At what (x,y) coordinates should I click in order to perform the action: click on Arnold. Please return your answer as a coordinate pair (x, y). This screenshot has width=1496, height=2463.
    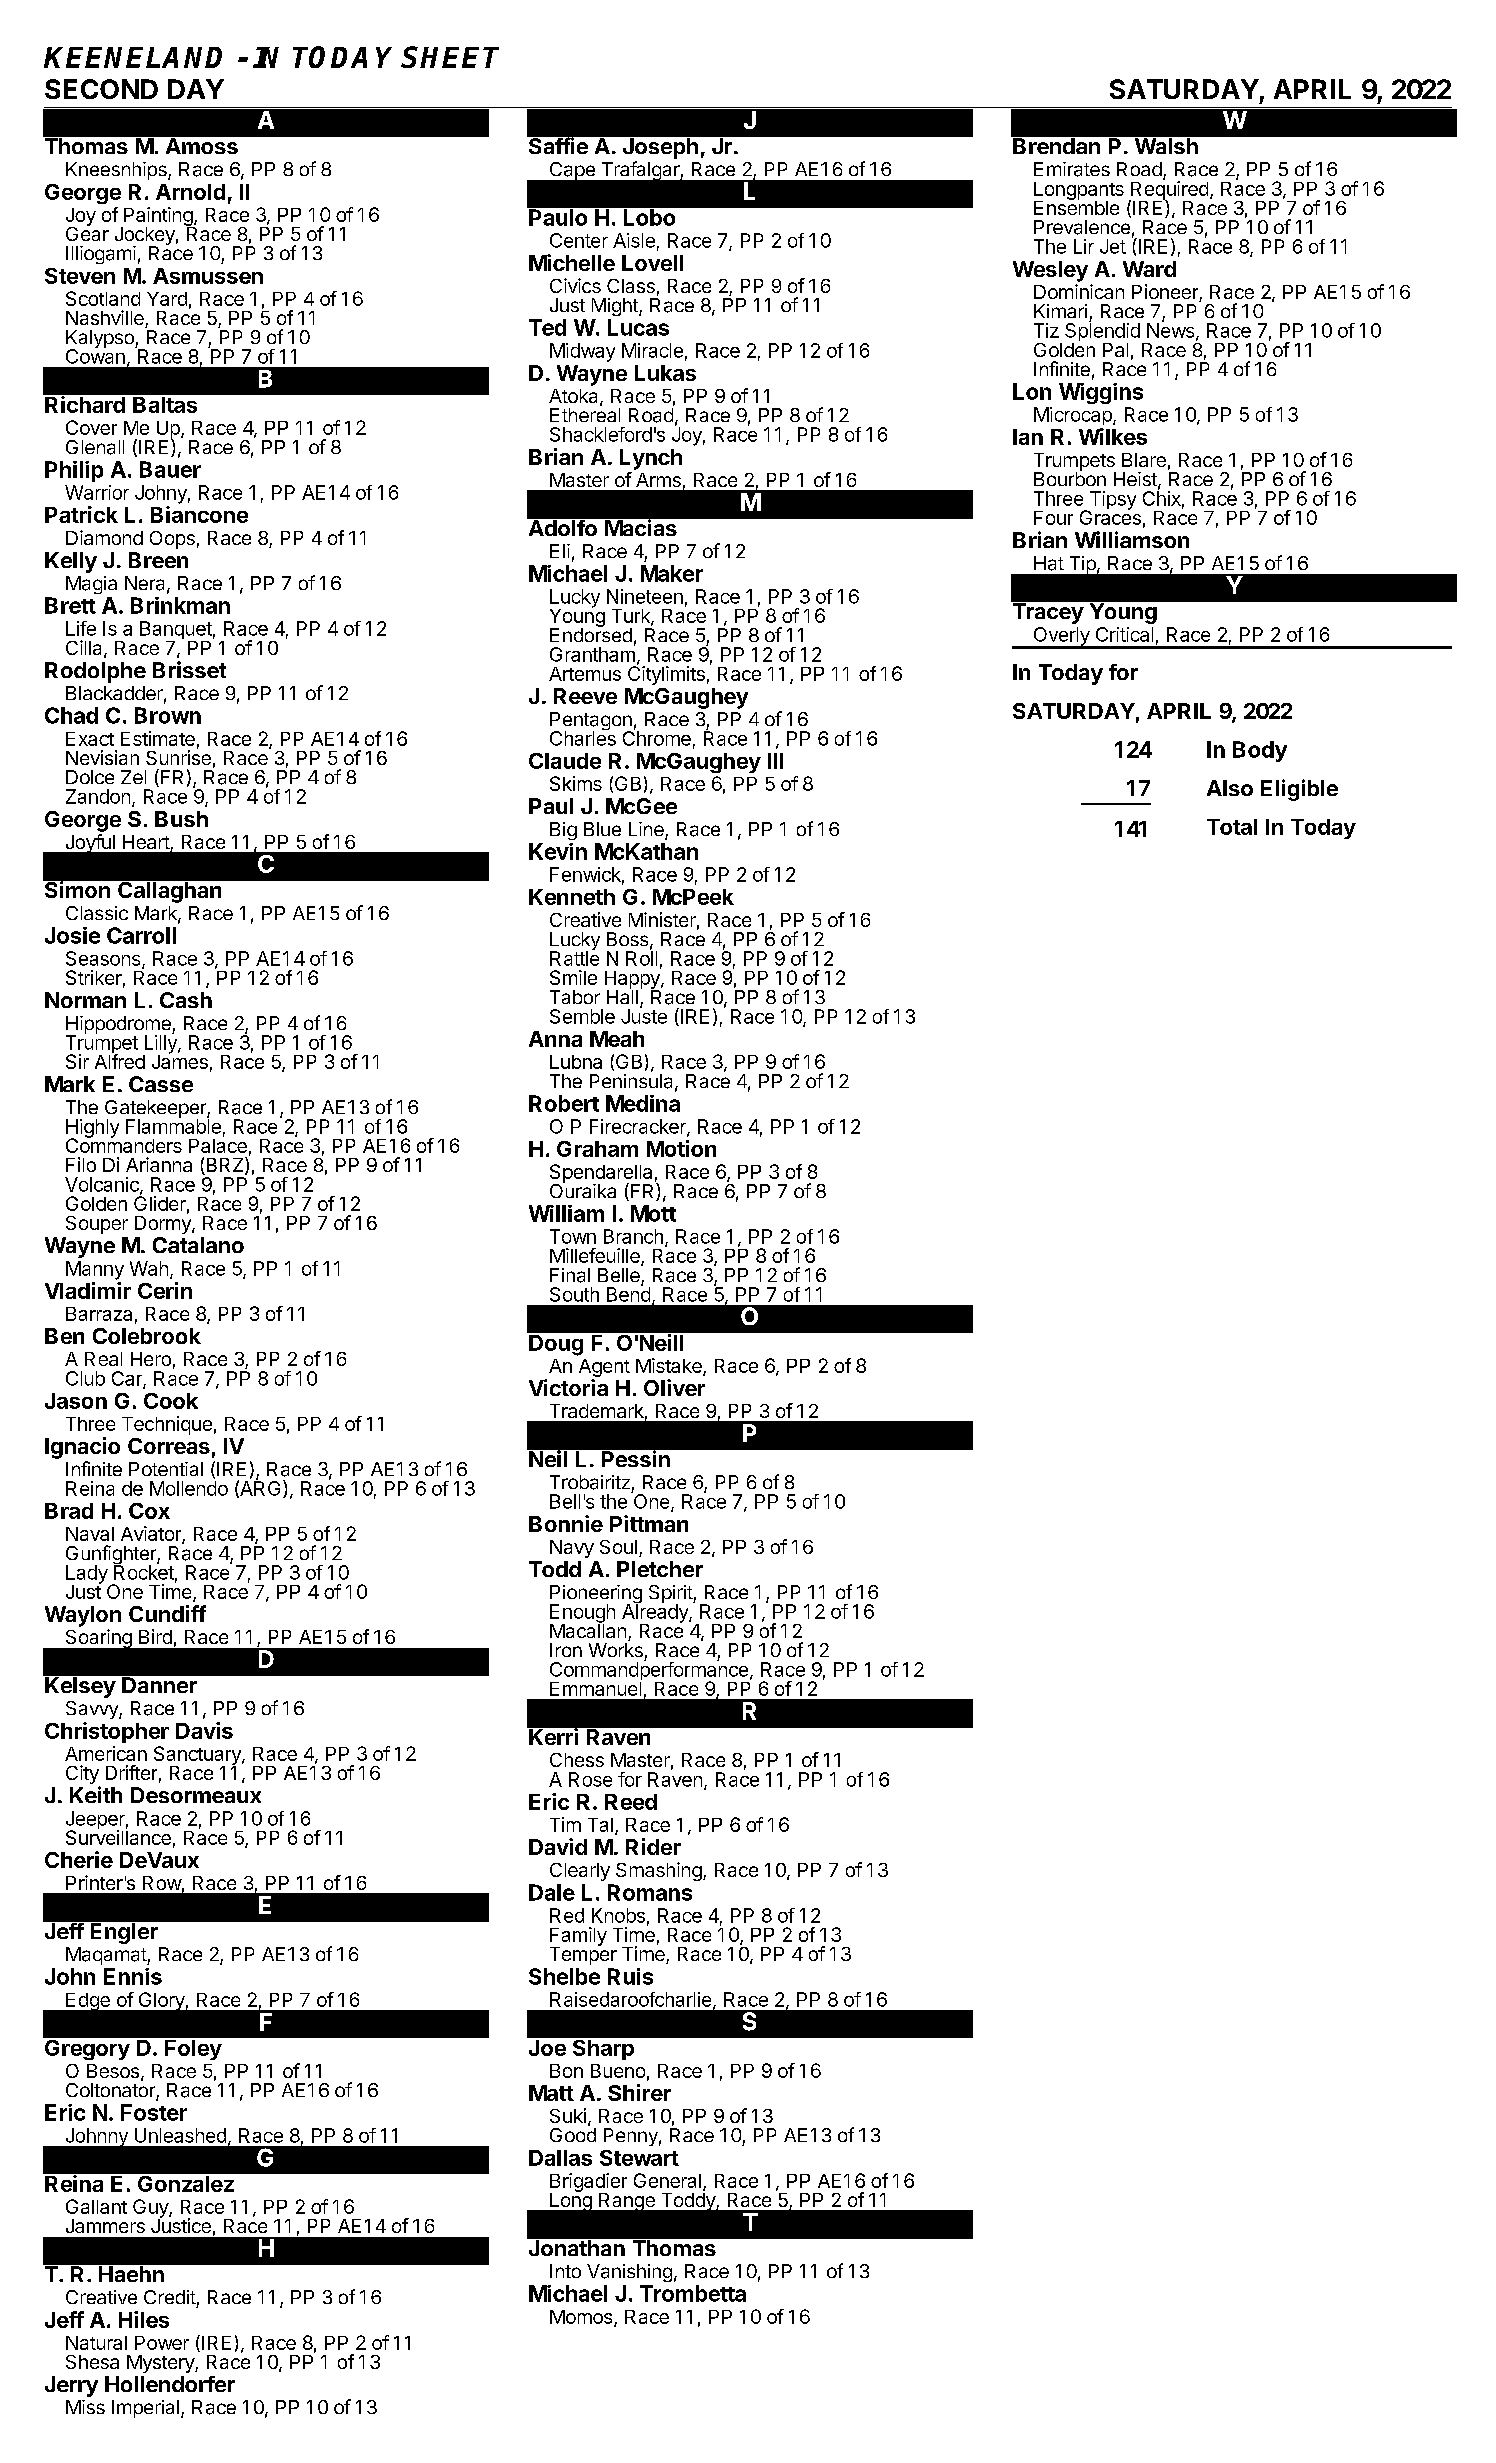
    Looking at the image, I should click on (190, 192).
